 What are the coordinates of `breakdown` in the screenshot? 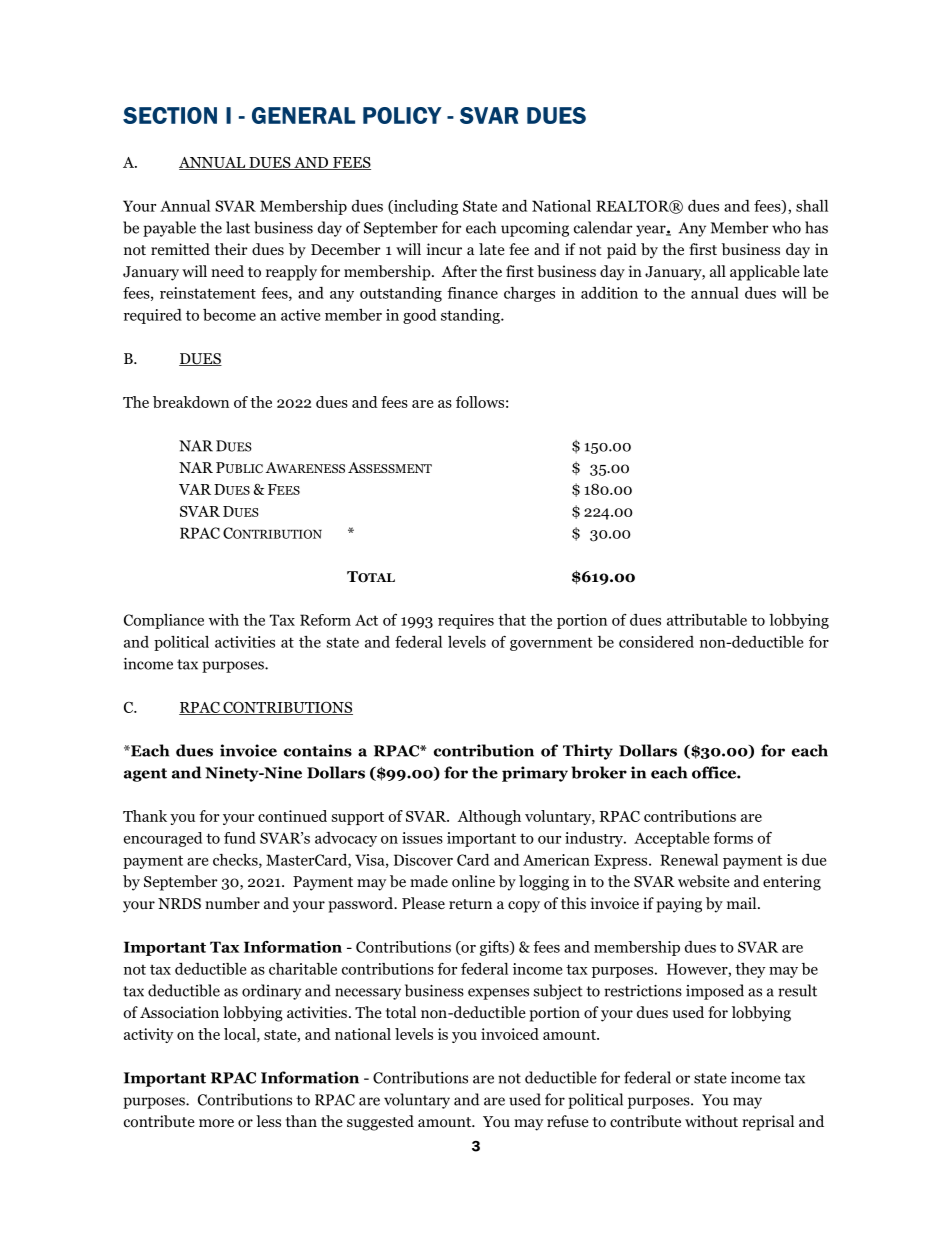 It's located at (191, 402).
